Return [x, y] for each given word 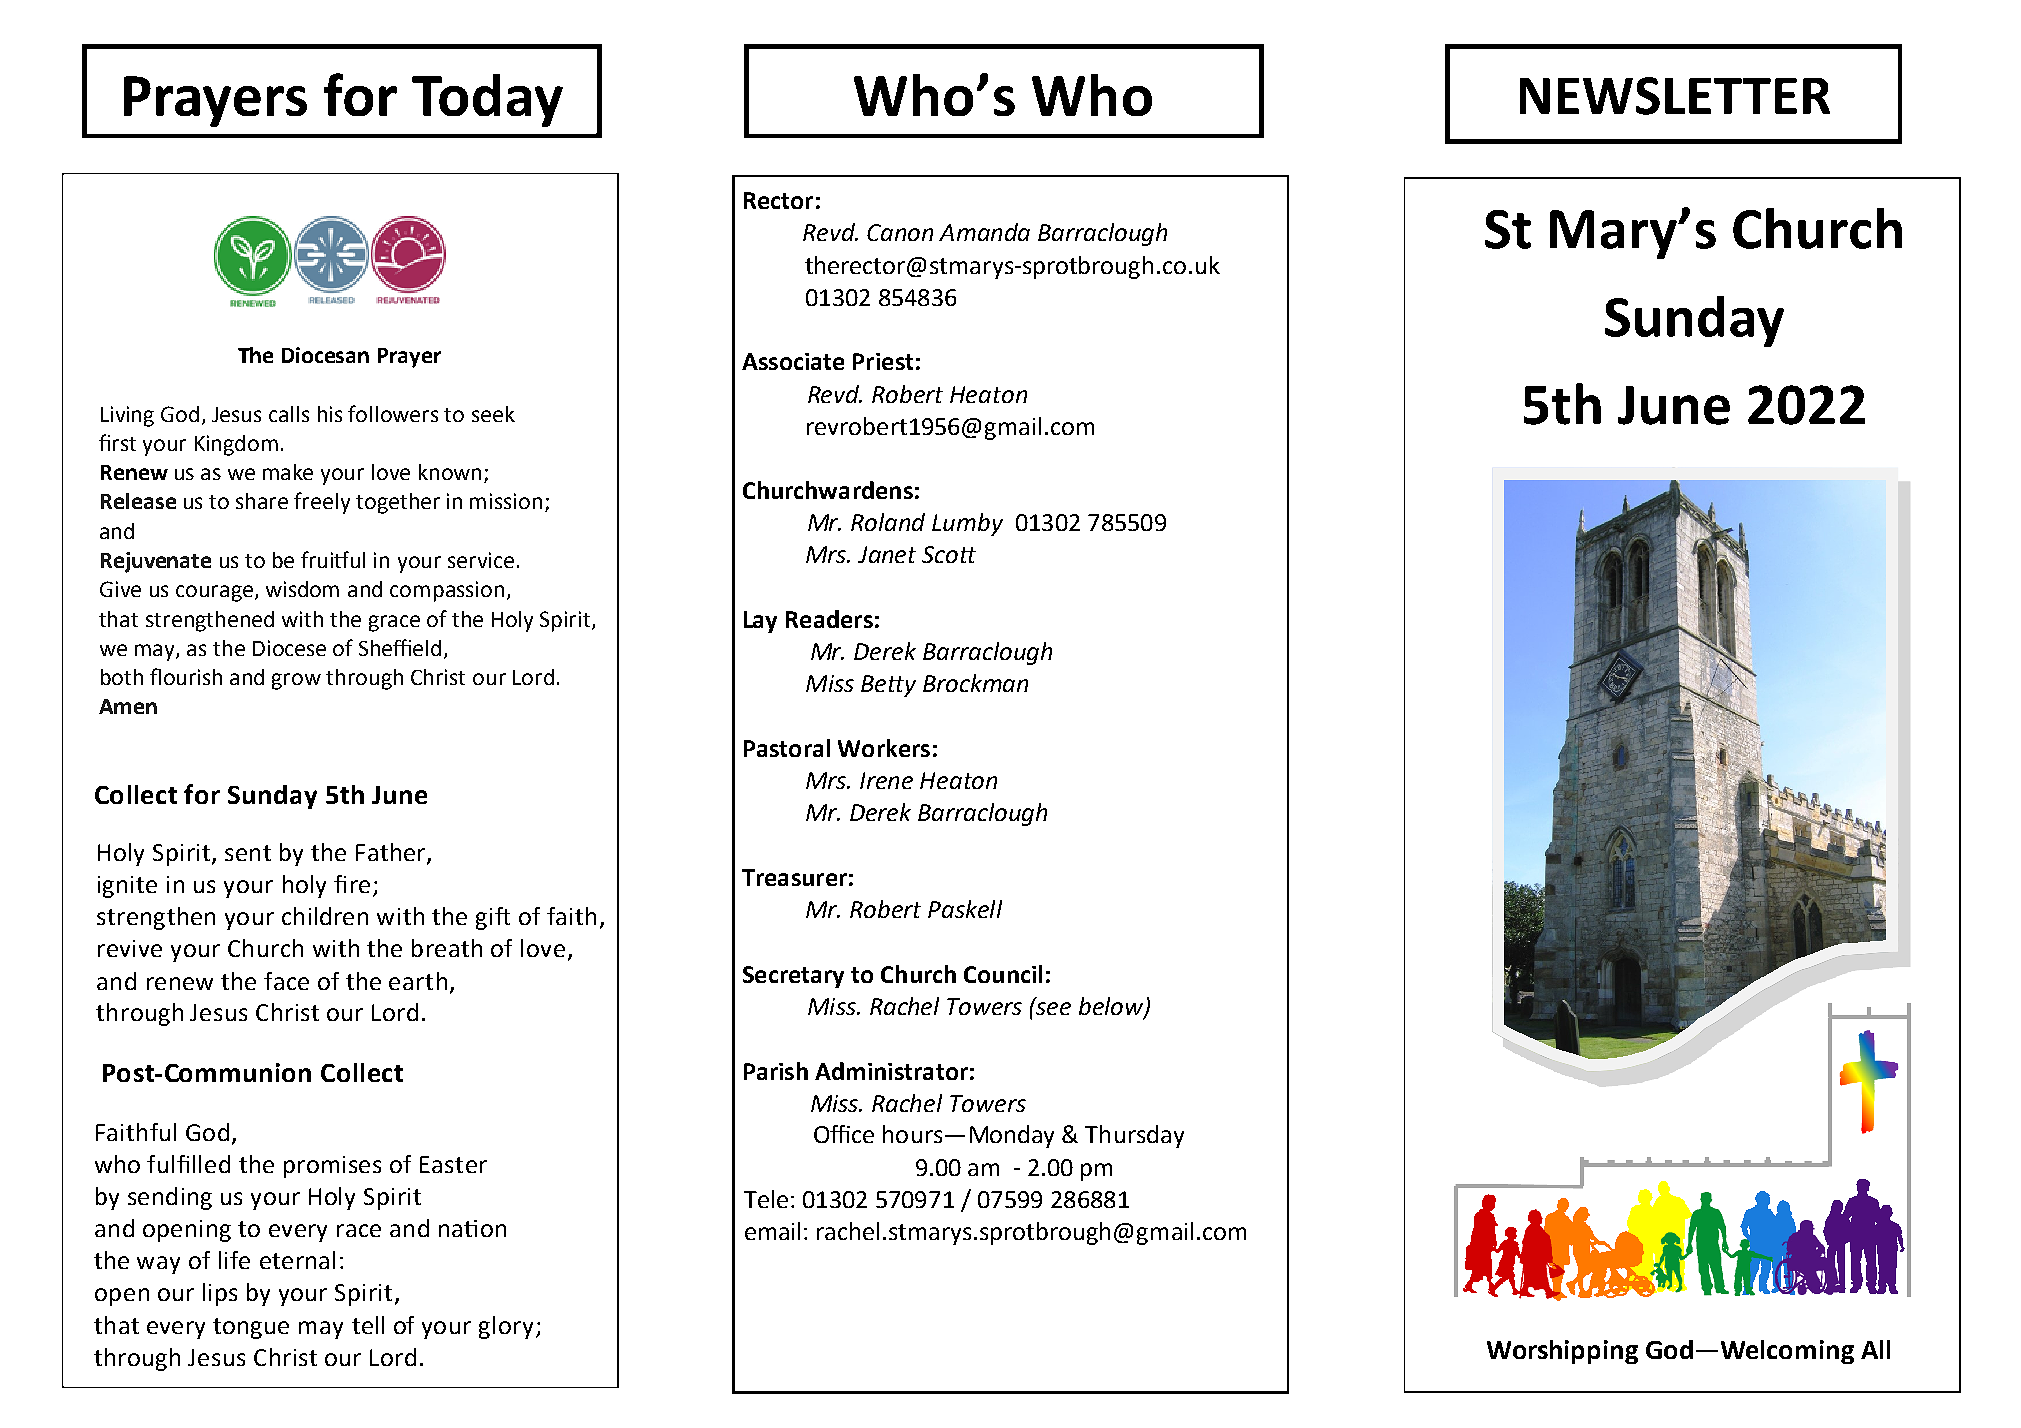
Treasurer [794, 877]
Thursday [1134, 1136]
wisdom [302, 589]
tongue [251, 1328]
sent [248, 853]
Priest [883, 361]
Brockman [975, 683]
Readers [829, 619]
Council [1003, 974]
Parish [776, 1071]
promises [332, 1167]
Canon [900, 232]
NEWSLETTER [1675, 96]
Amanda [984, 232]
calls [289, 414]
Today [487, 100]
